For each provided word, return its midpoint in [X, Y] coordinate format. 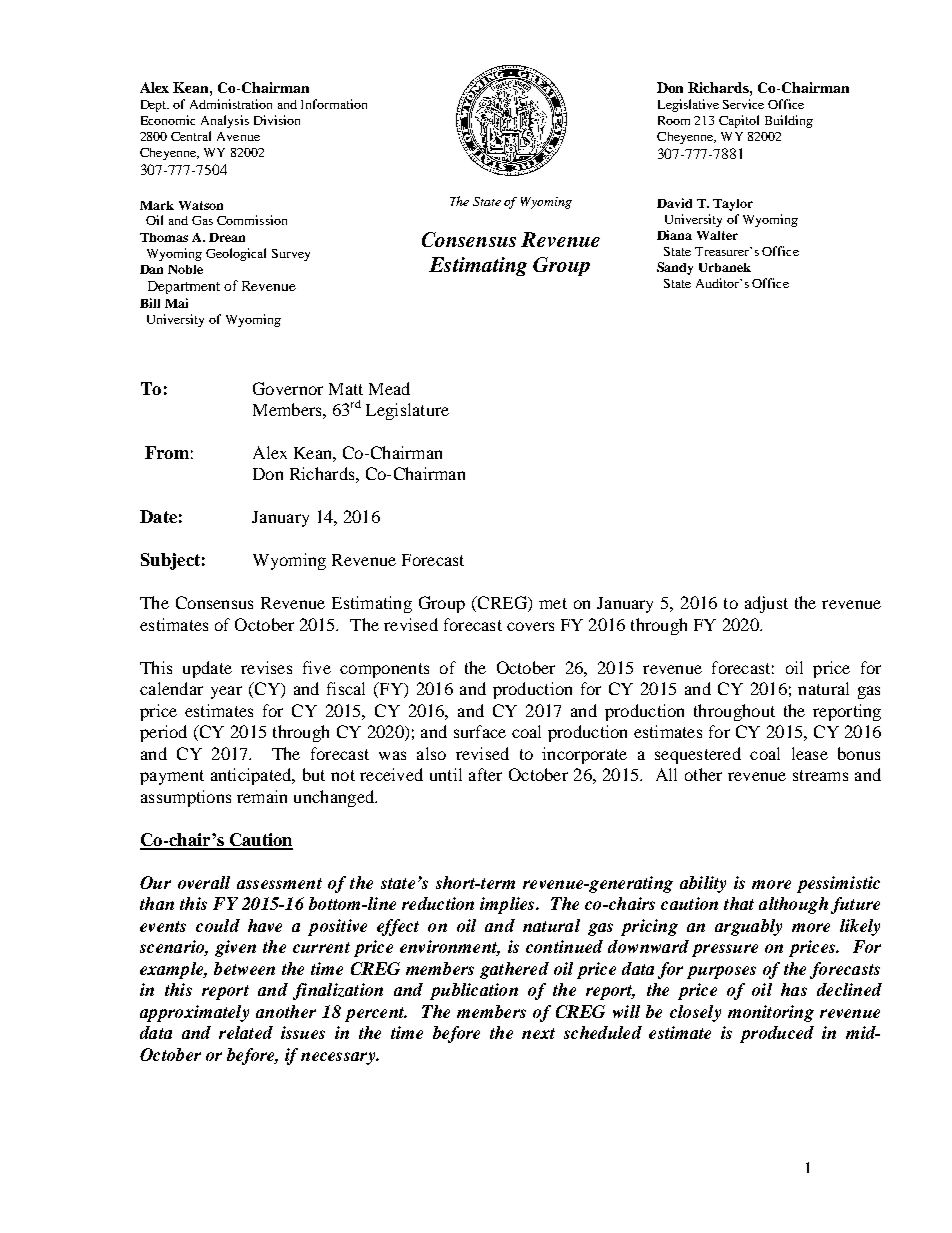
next [538, 1033]
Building [789, 121]
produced [777, 1034]
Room [674, 120]
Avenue [238, 136]
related [246, 1032]
